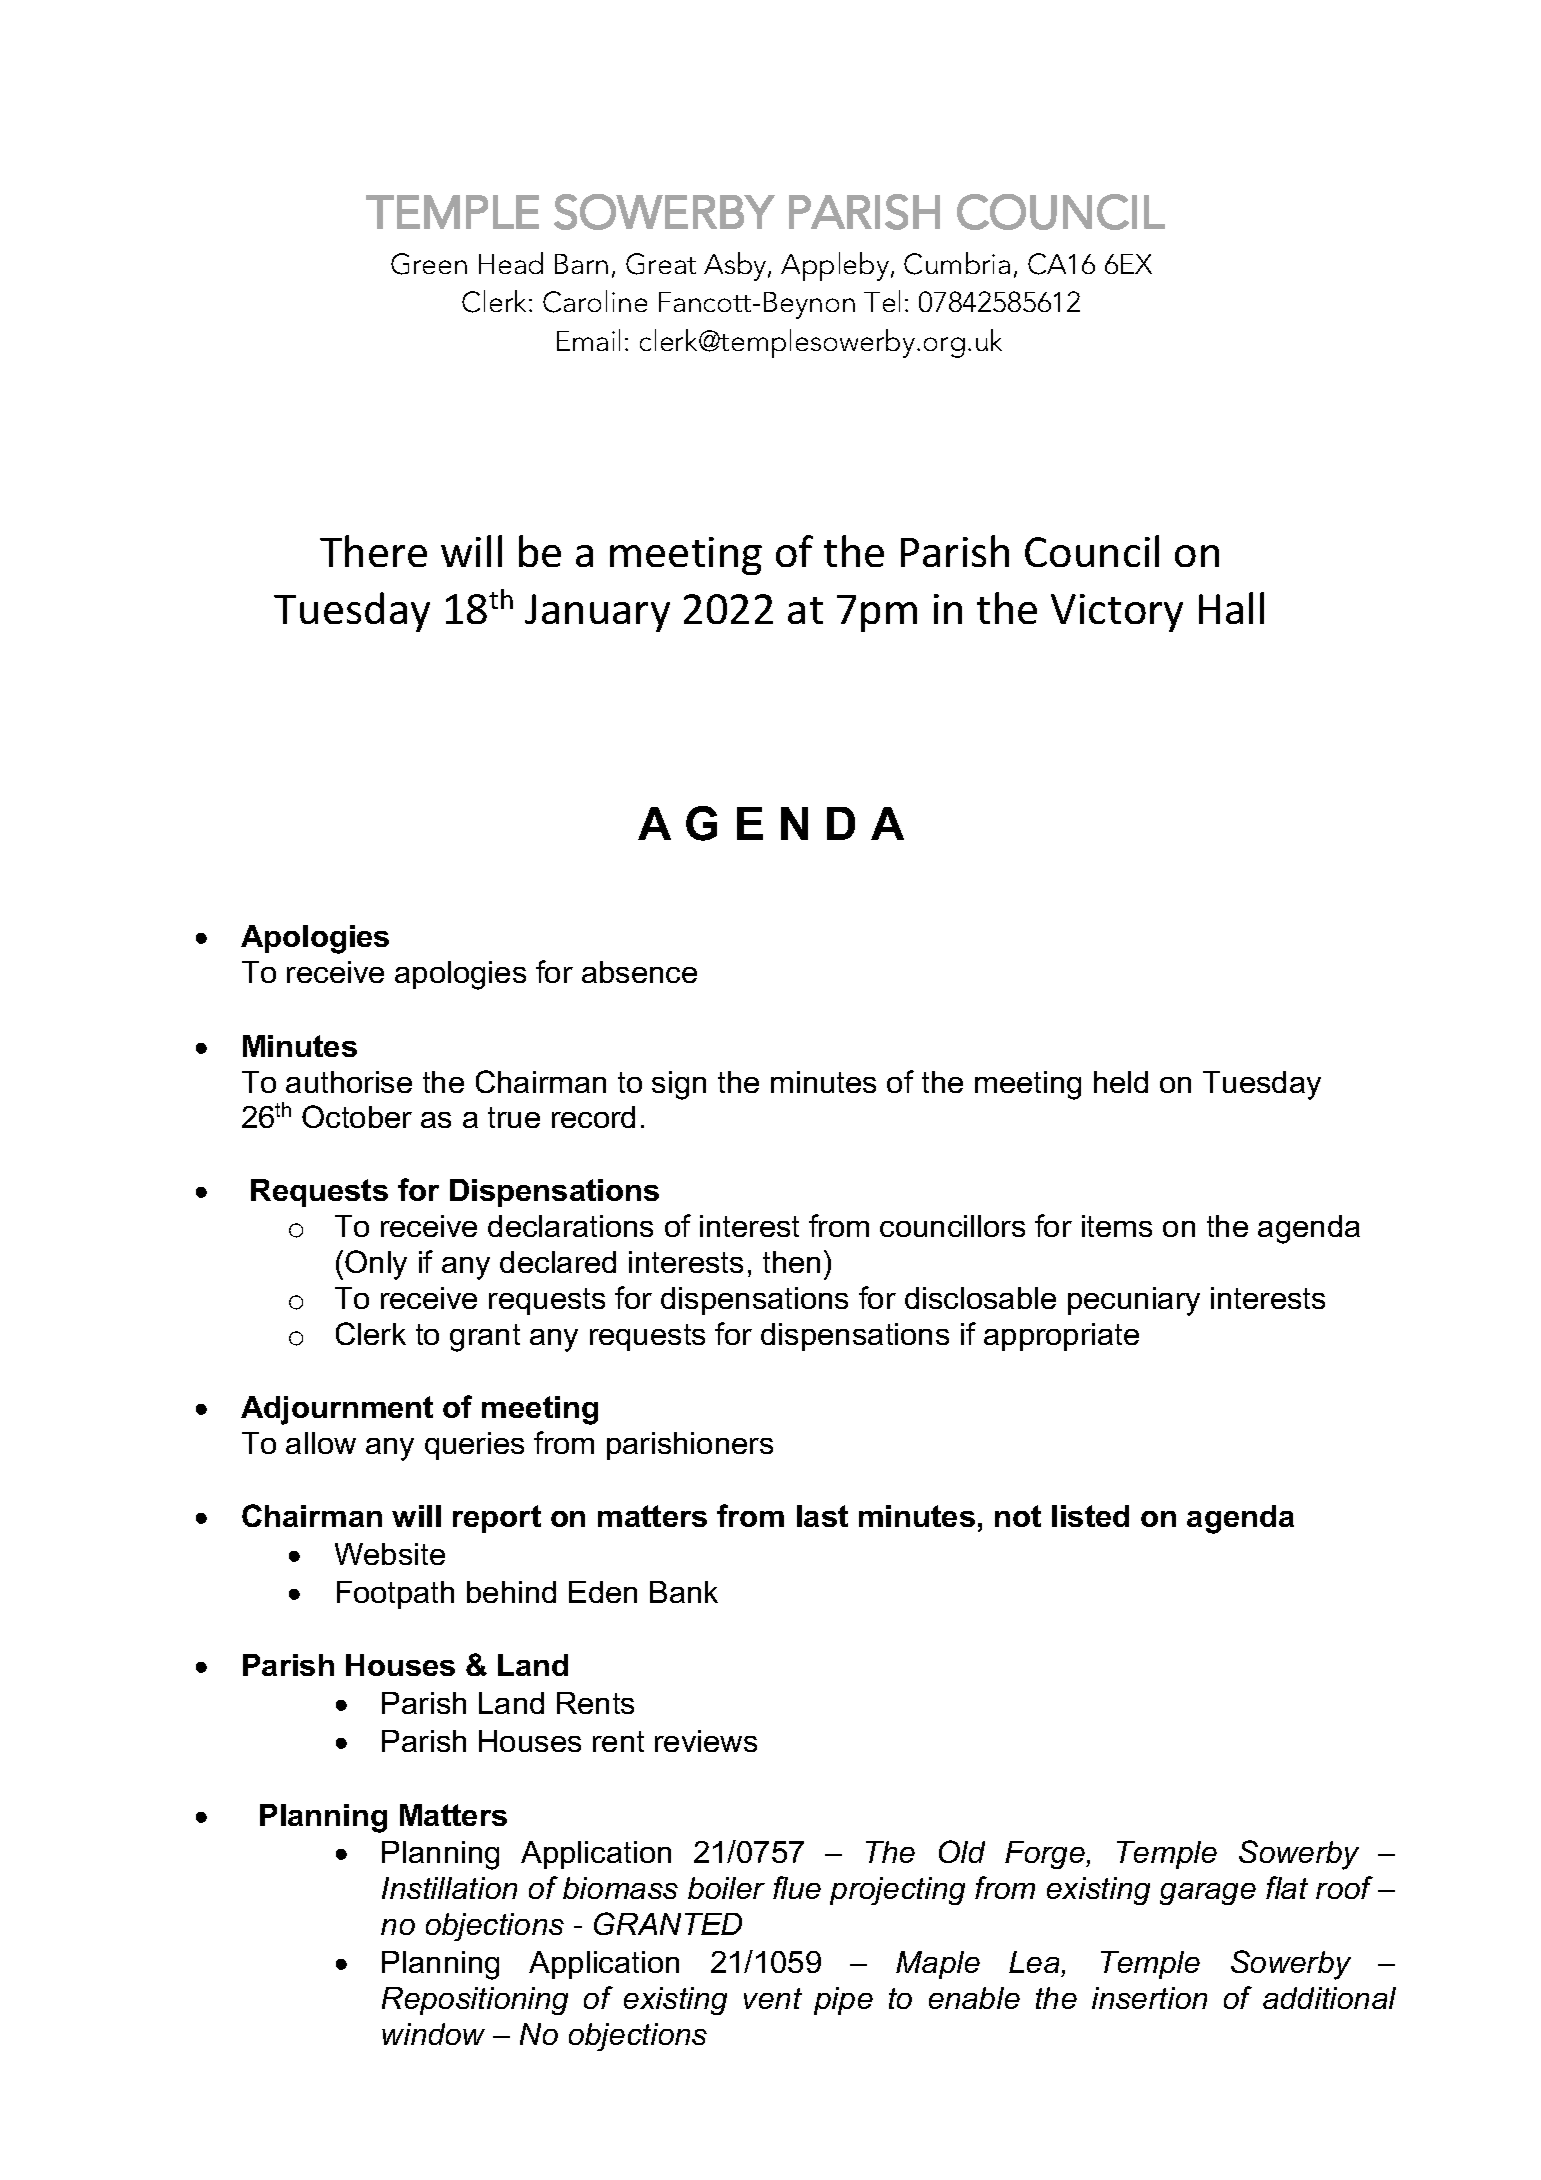 This screenshot has height=2180, width=1541. I want to click on then, so click(791, 1262).
